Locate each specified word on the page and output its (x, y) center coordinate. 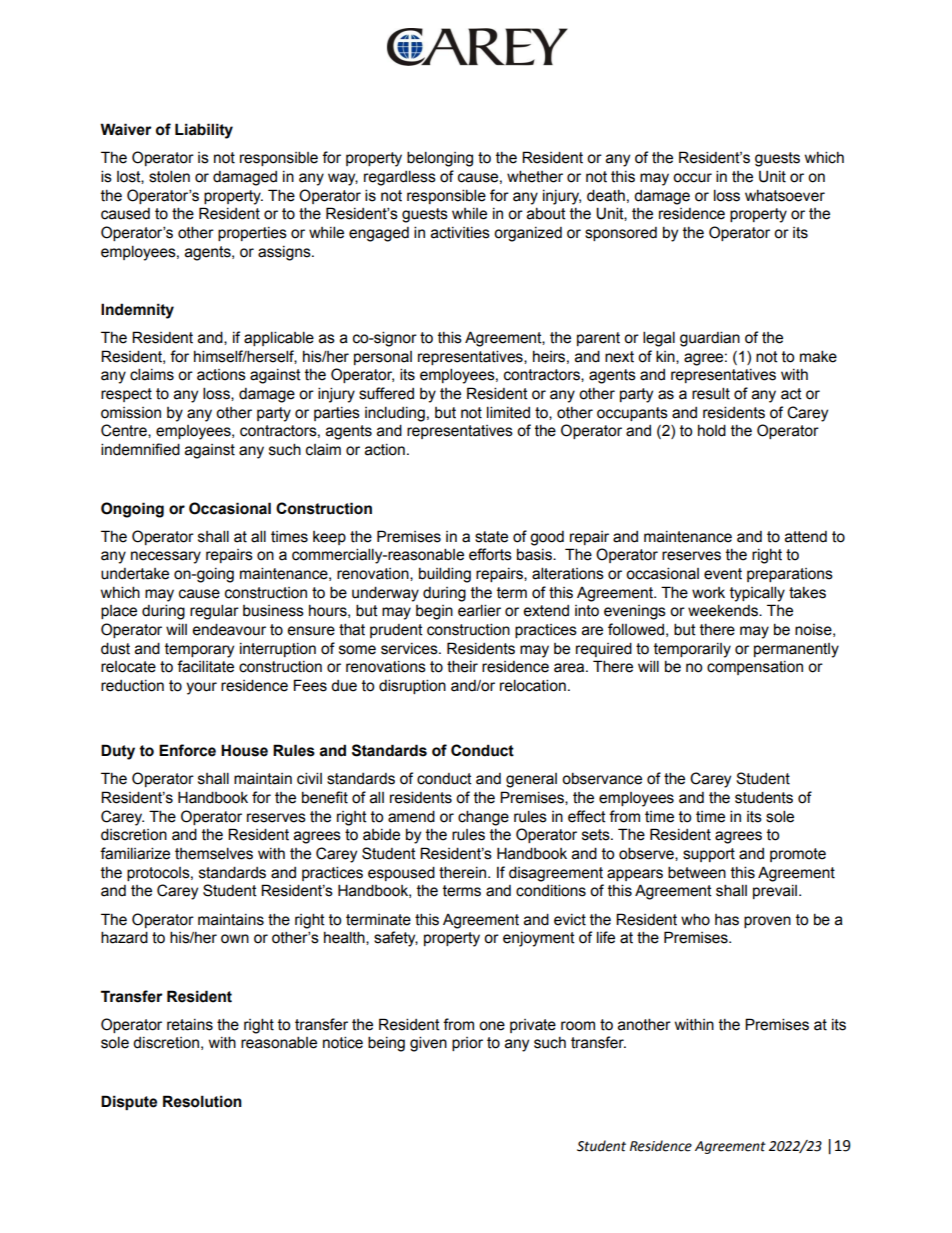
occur (692, 178)
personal (383, 358)
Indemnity (137, 311)
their (462, 666)
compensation (755, 668)
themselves (214, 853)
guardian (710, 339)
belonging (440, 159)
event (723, 574)
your (201, 688)
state (491, 537)
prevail (775, 892)
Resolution (202, 1101)
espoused (401, 873)
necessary (166, 557)
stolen (169, 176)
